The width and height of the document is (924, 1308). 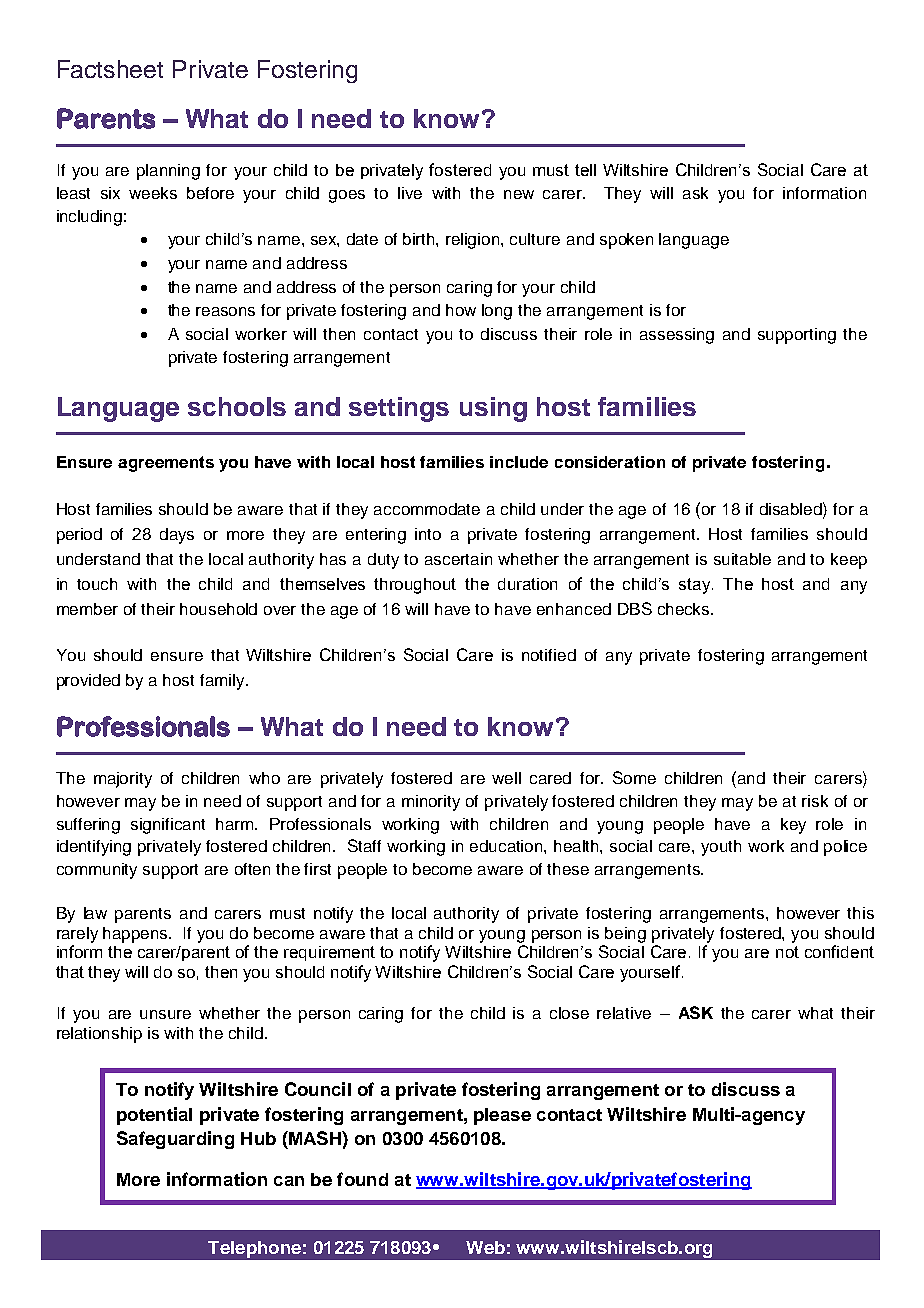 What do you see at coordinates (175, 1140) in the document?
I see `Safeguarding` at bounding box center [175, 1140].
